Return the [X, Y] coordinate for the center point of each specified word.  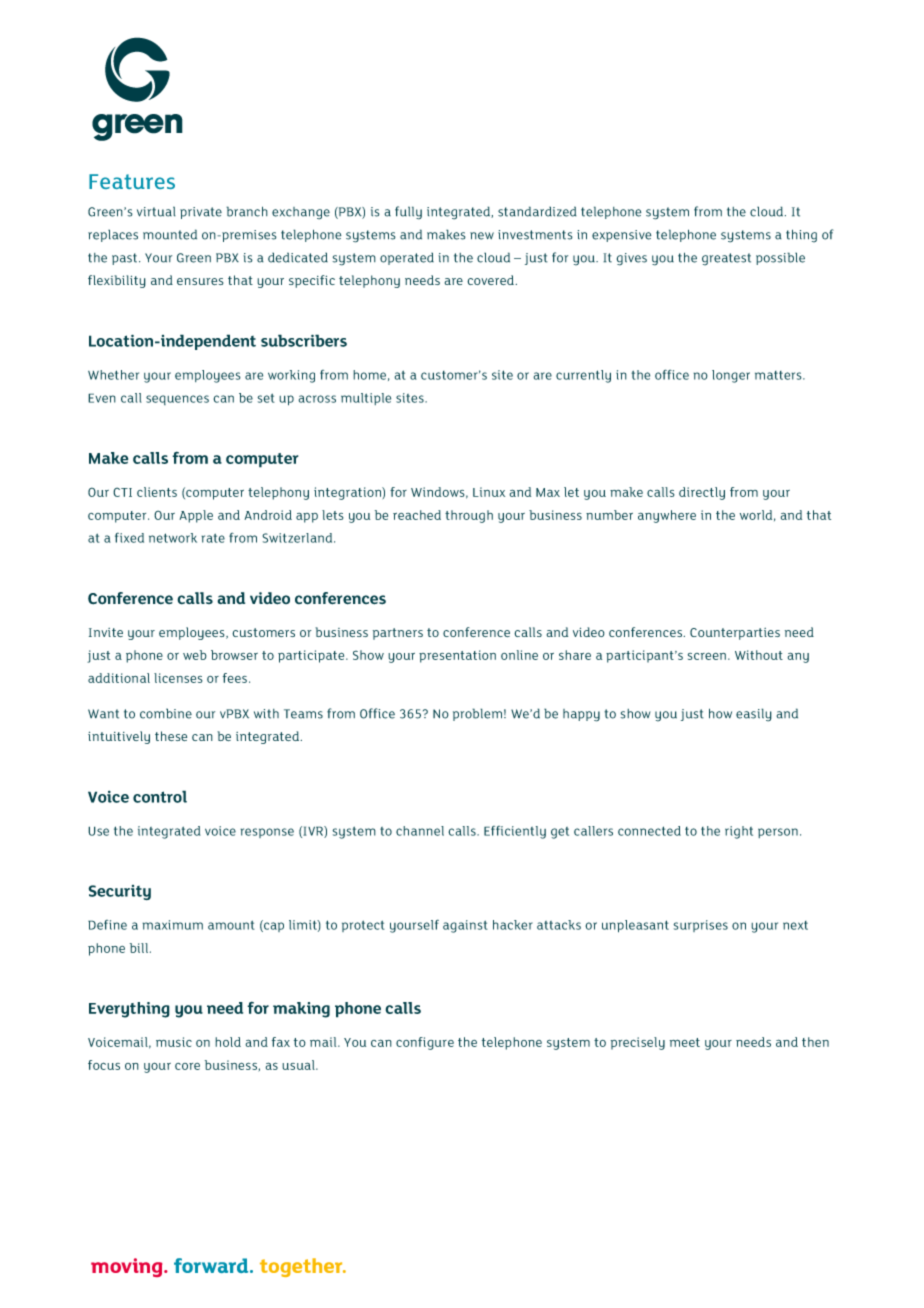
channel [420, 831]
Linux [489, 492]
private [201, 213]
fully [408, 213]
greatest [726, 259]
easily [754, 715]
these [171, 736]
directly [702, 493]
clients [157, 492]
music [174, 1042]
